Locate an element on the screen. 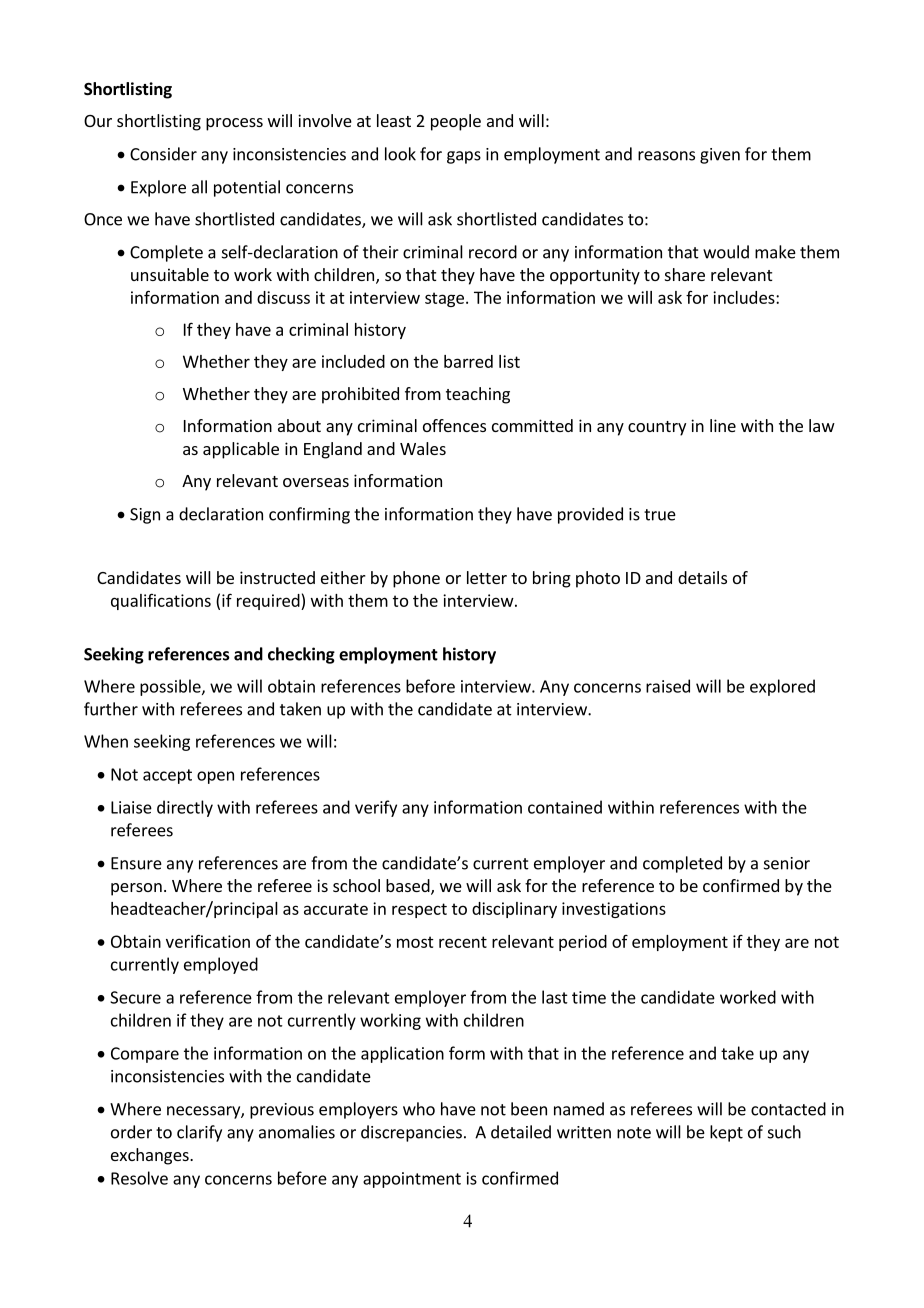 Image resolution: width=924 pixels, height=1308 pixels. verify is located at coordinates (376, 808).
